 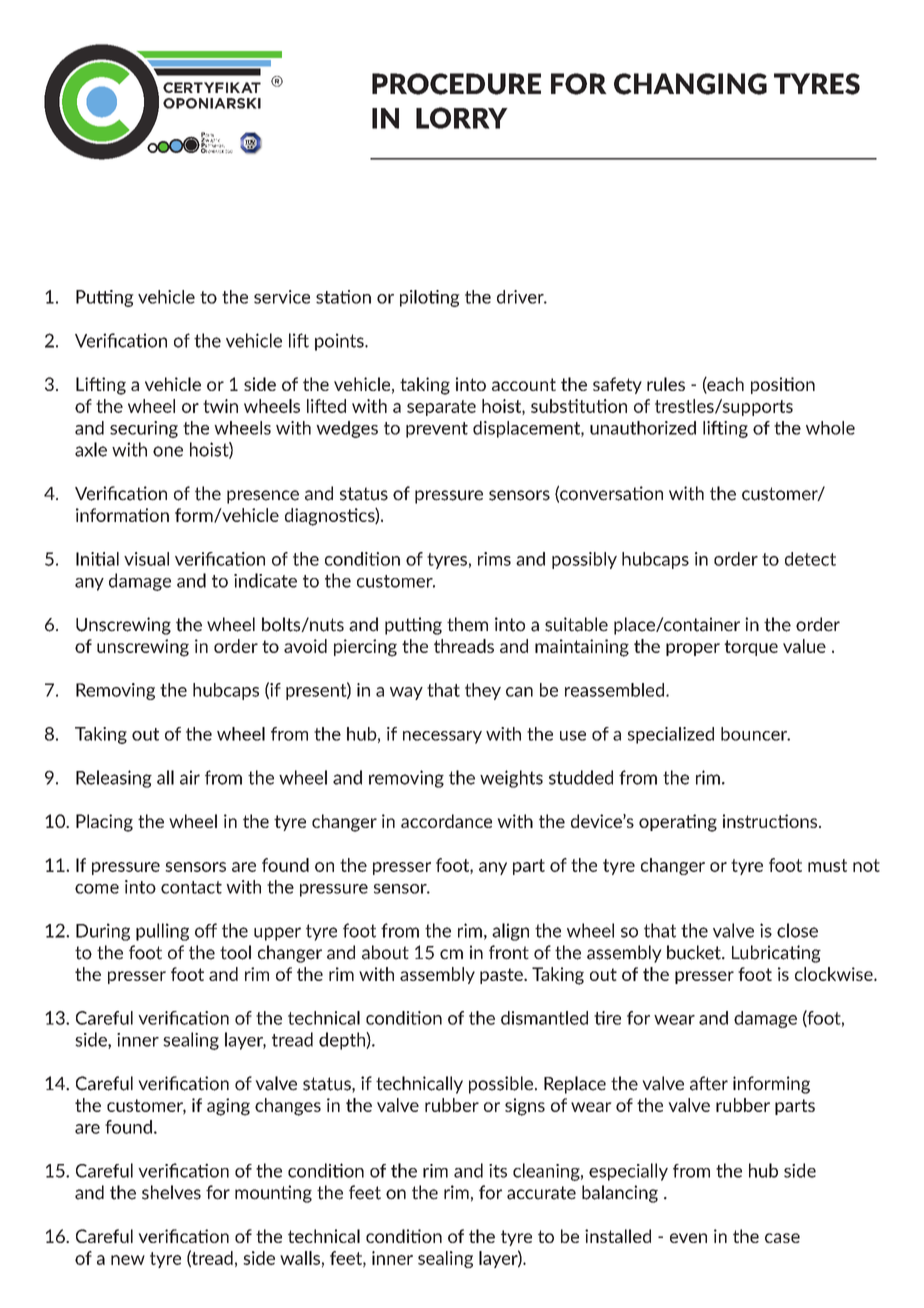 What do you see at coordinates (462, 118) in the screenshot?
I see `LORRY` at bounding box center [462, 118].
